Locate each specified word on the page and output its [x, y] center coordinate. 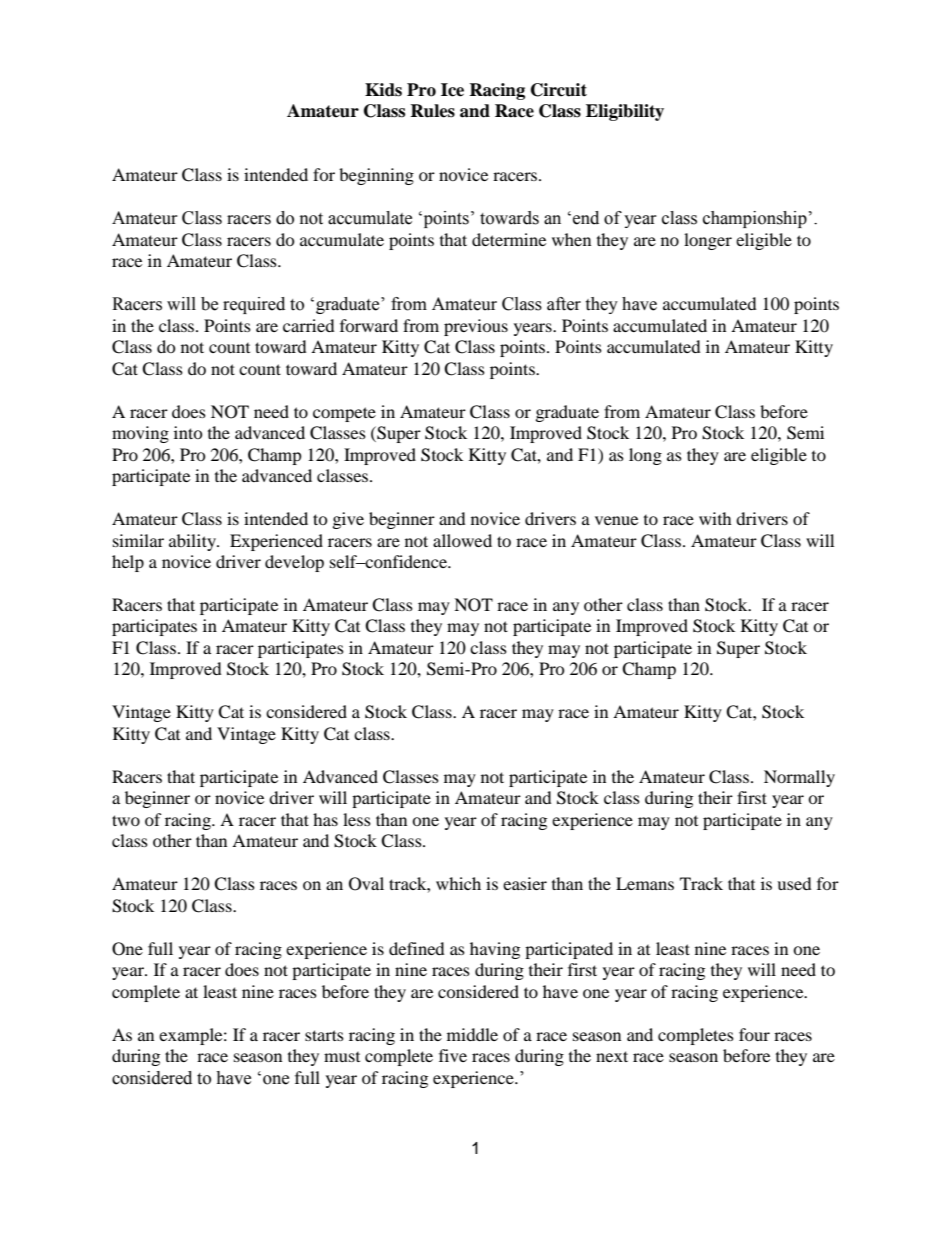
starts [324, 1035]
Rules [432, 111]
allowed [462, 540]
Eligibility [625, 112]
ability [194, 542]
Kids [383, 90]
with [715, 518]
